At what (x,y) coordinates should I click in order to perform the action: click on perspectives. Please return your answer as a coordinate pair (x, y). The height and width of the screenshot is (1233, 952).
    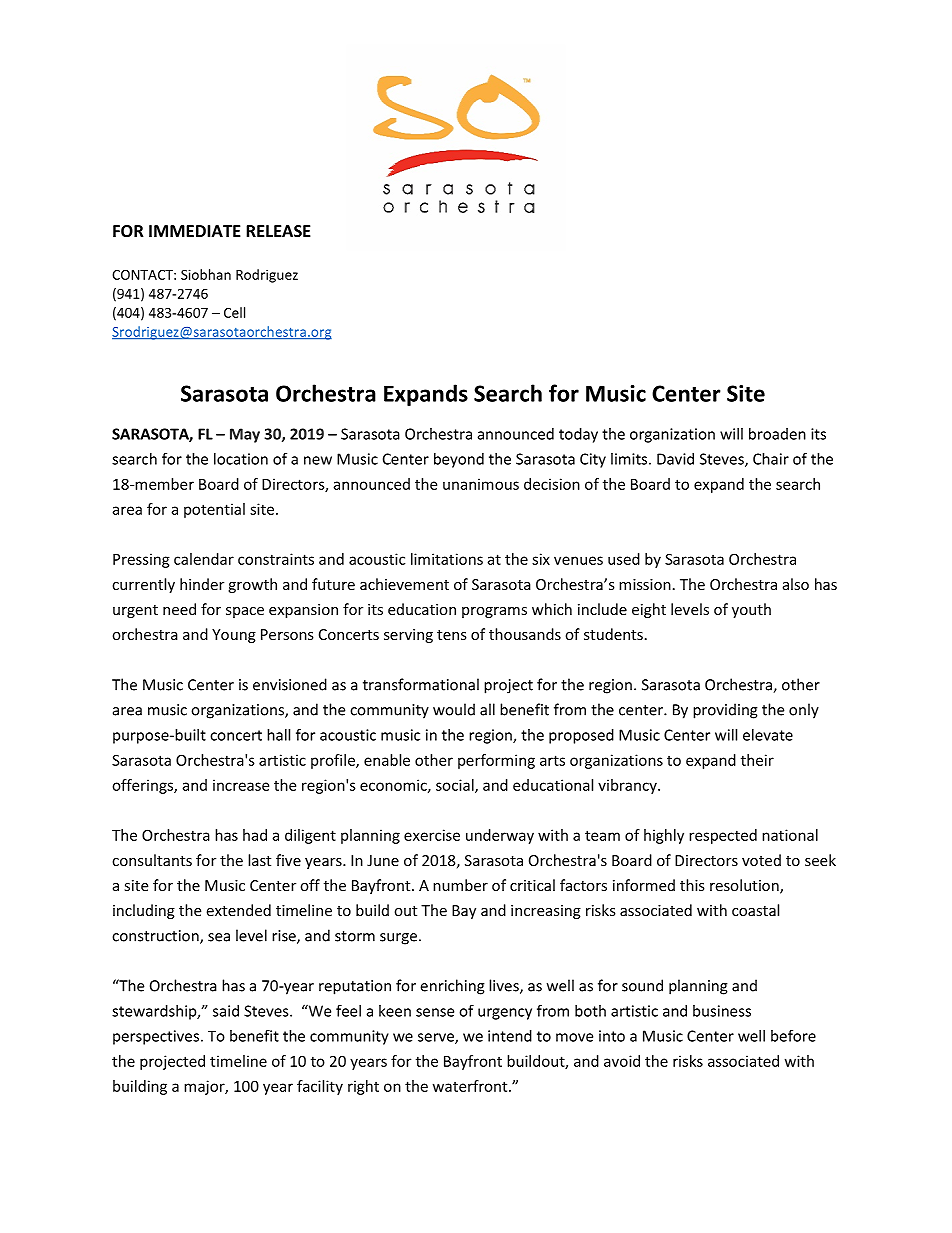
    Looking at the image, I should click on (156, 1037).
